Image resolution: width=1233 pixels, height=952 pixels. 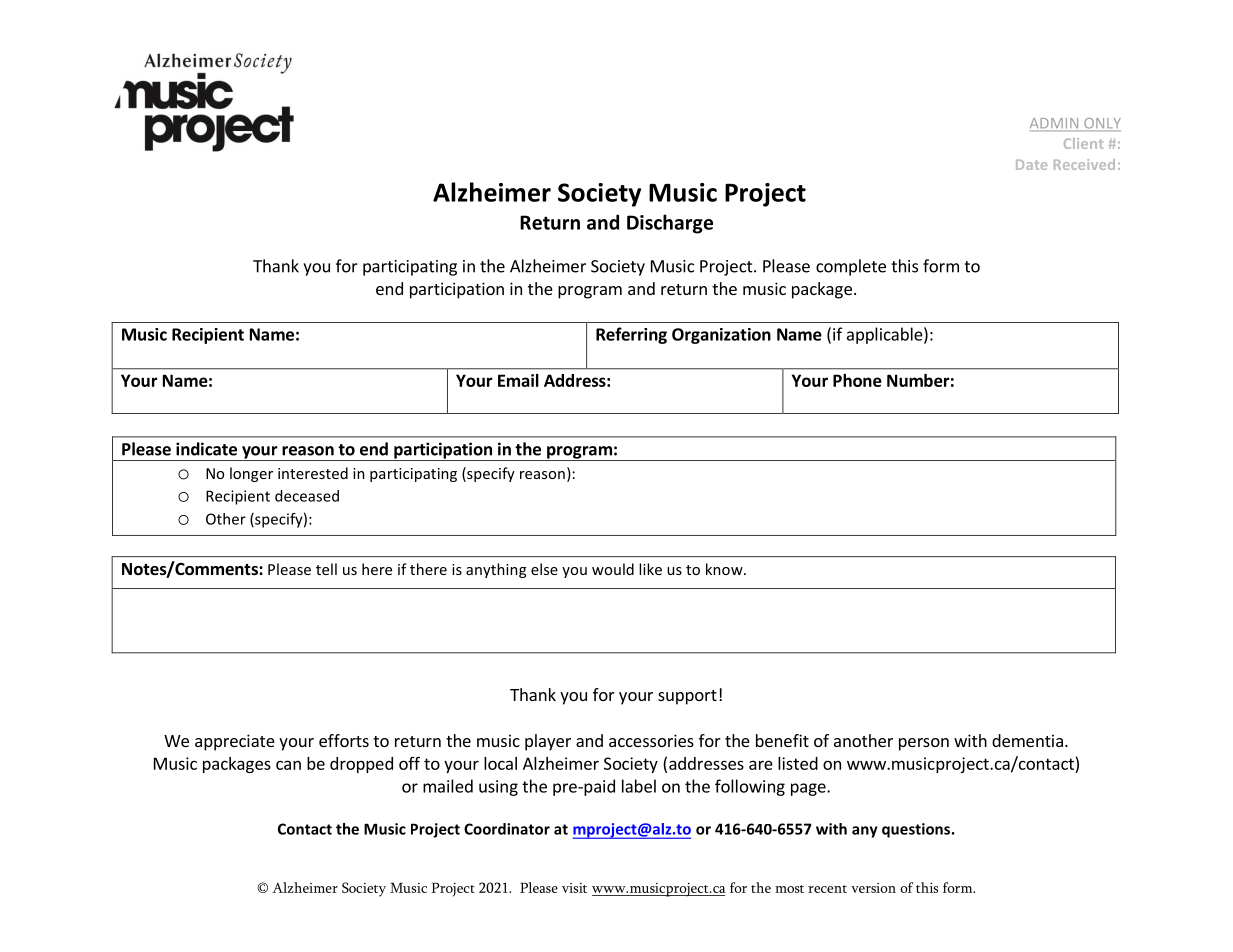 I want to click on Coordinator, so click(x=507, y=829).
